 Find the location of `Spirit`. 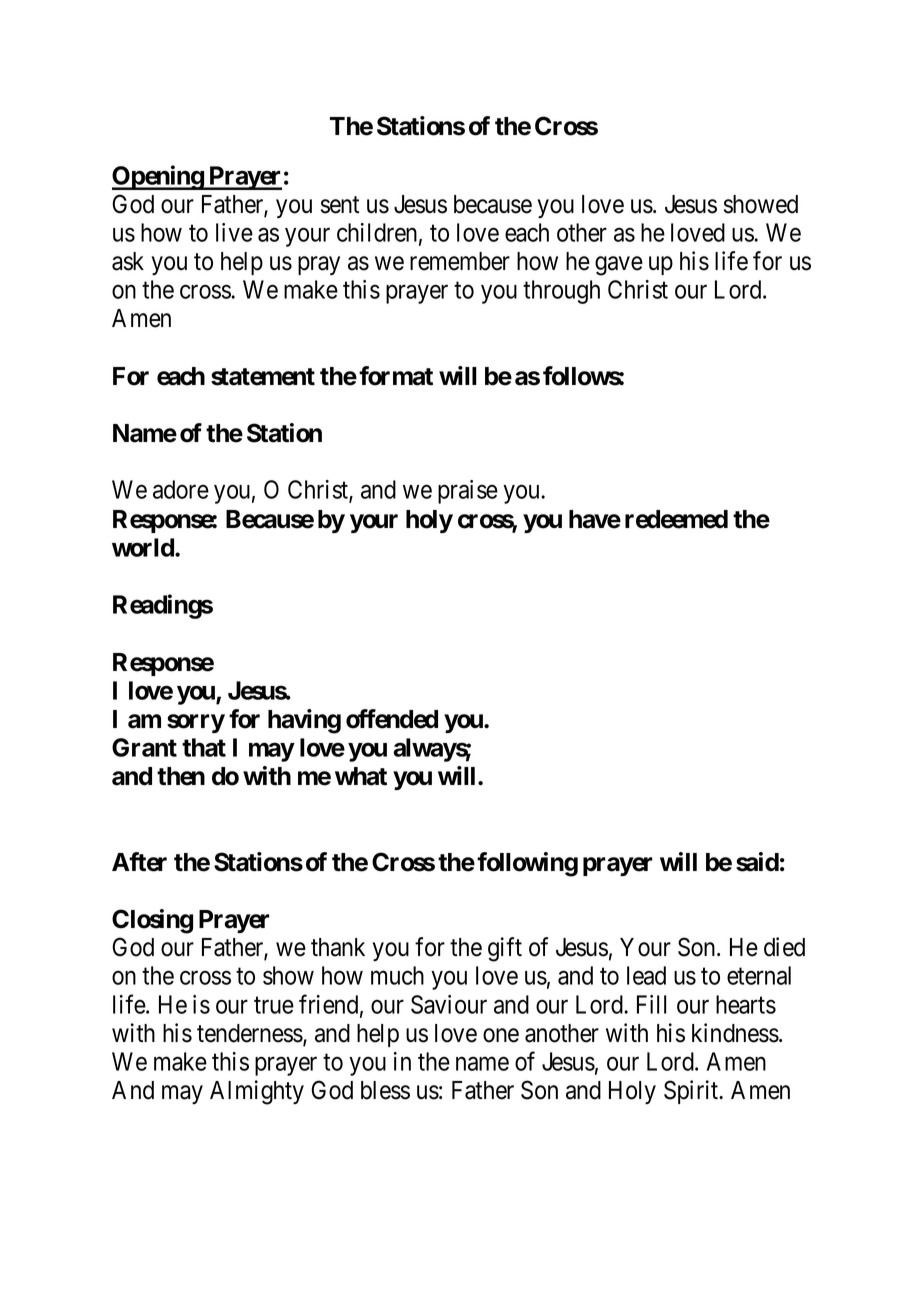

Spirit is located at coordinates (692, 1092).
